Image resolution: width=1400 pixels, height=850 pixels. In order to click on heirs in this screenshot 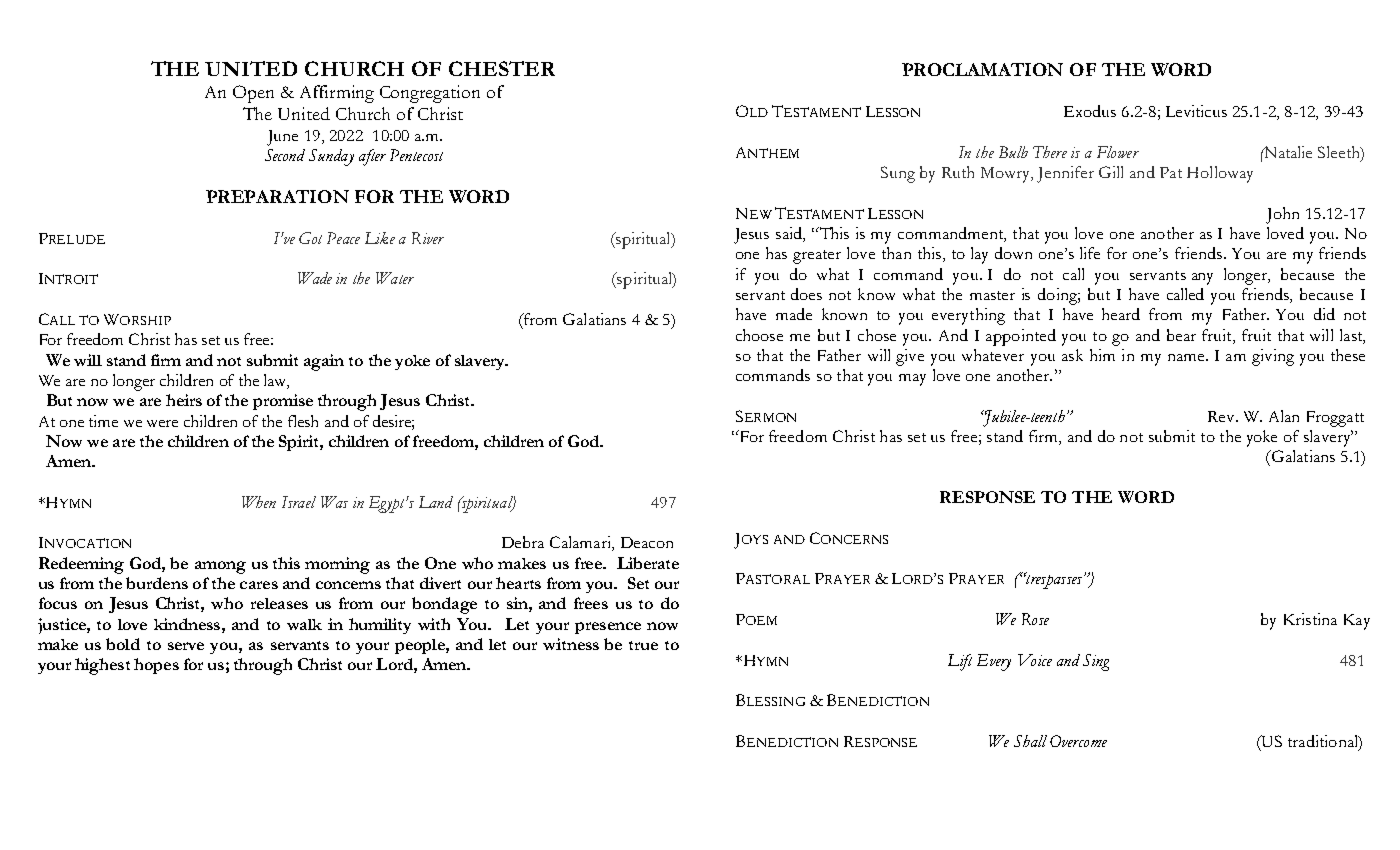, I will do `click(184, 400)`.
